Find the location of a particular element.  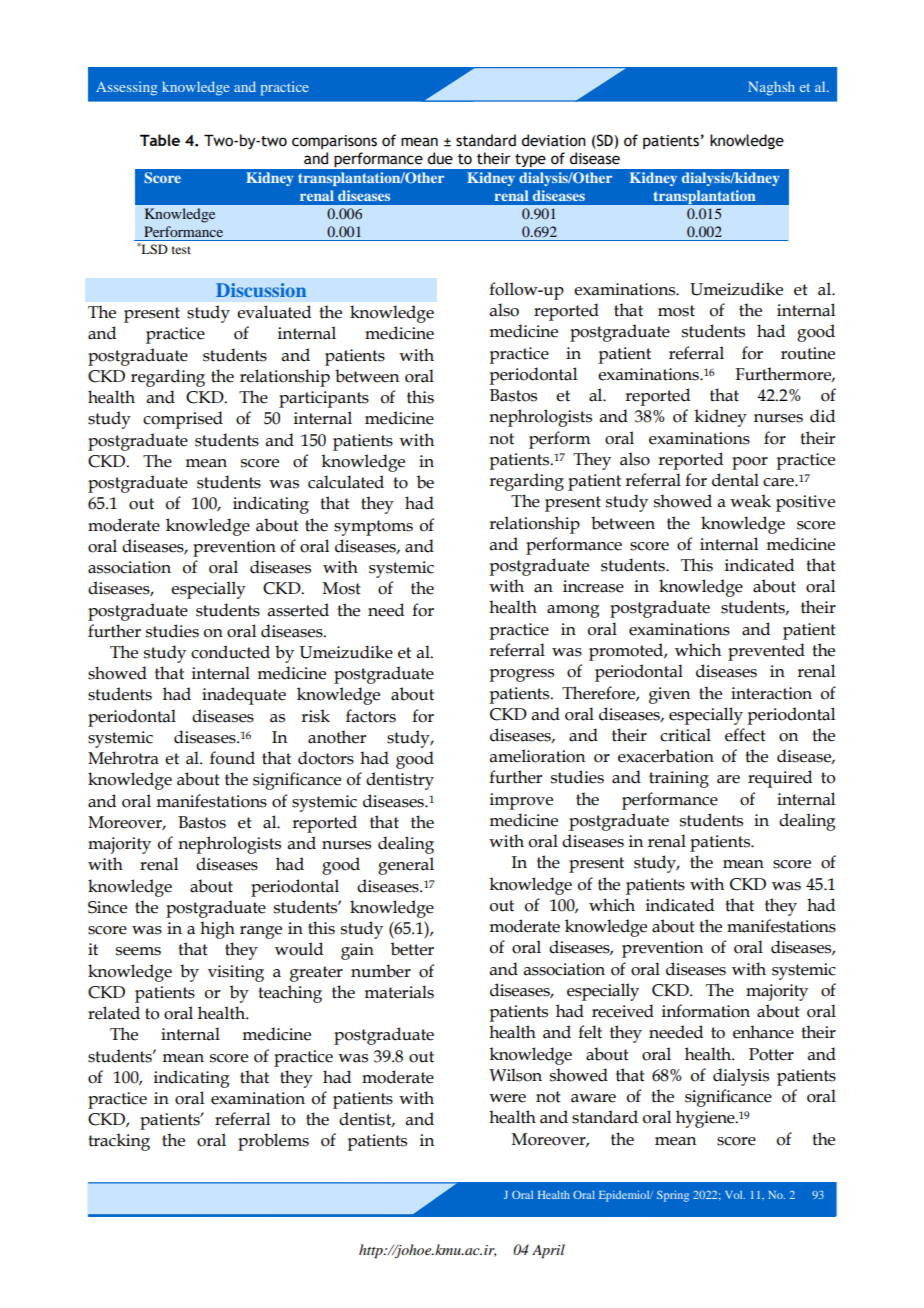

better is located at coordinates (412, 949).
